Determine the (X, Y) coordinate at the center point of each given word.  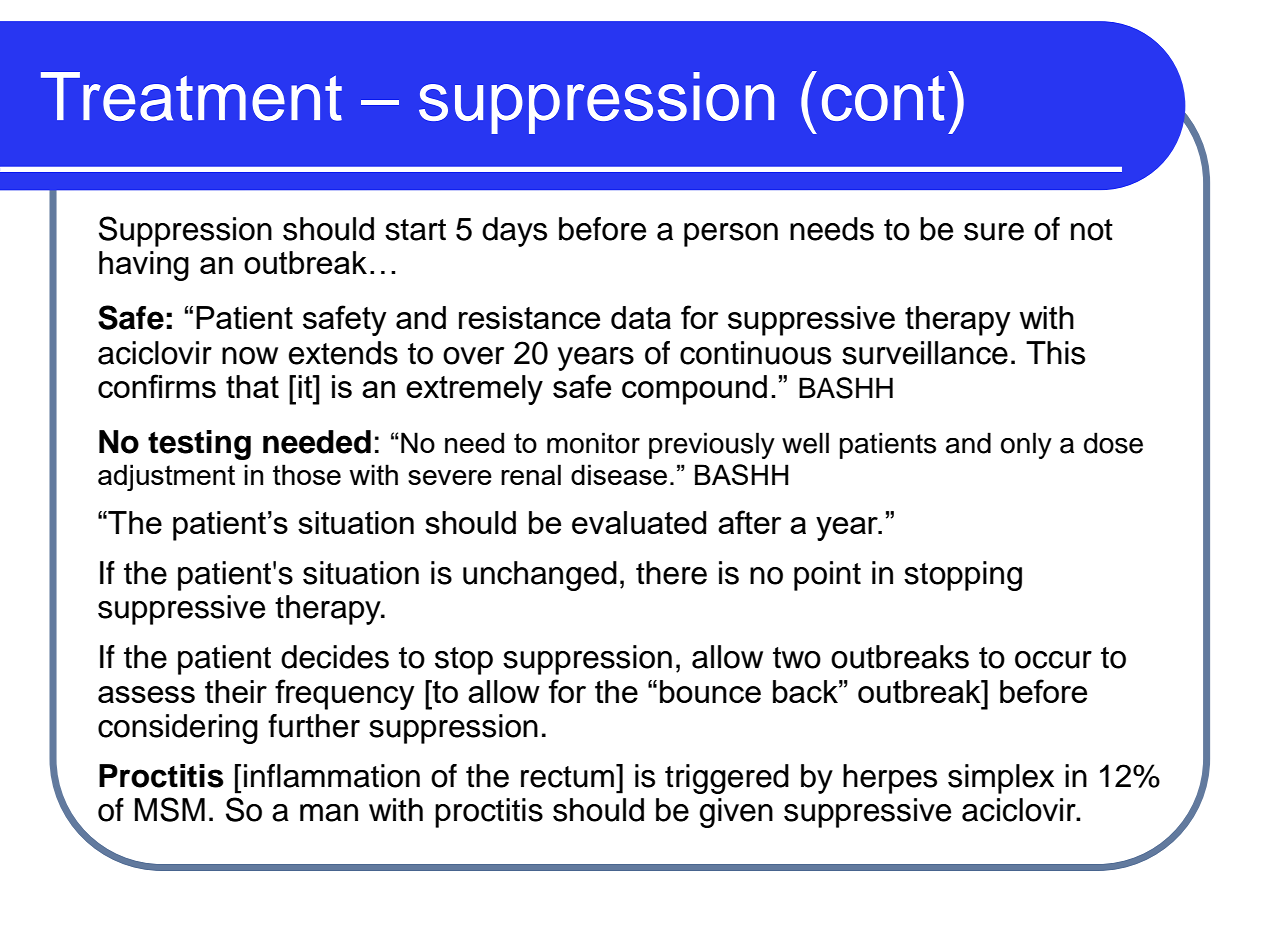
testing (199, 445)
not (1092, 230)
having (144, 266)
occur (1053, 660)
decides (335, 657)
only (1026, 445)
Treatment (191, 96)
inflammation (332, 776)
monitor (593, 443)
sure (994, 232)
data (641, 317)
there (671, 573)
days (514, 232)
